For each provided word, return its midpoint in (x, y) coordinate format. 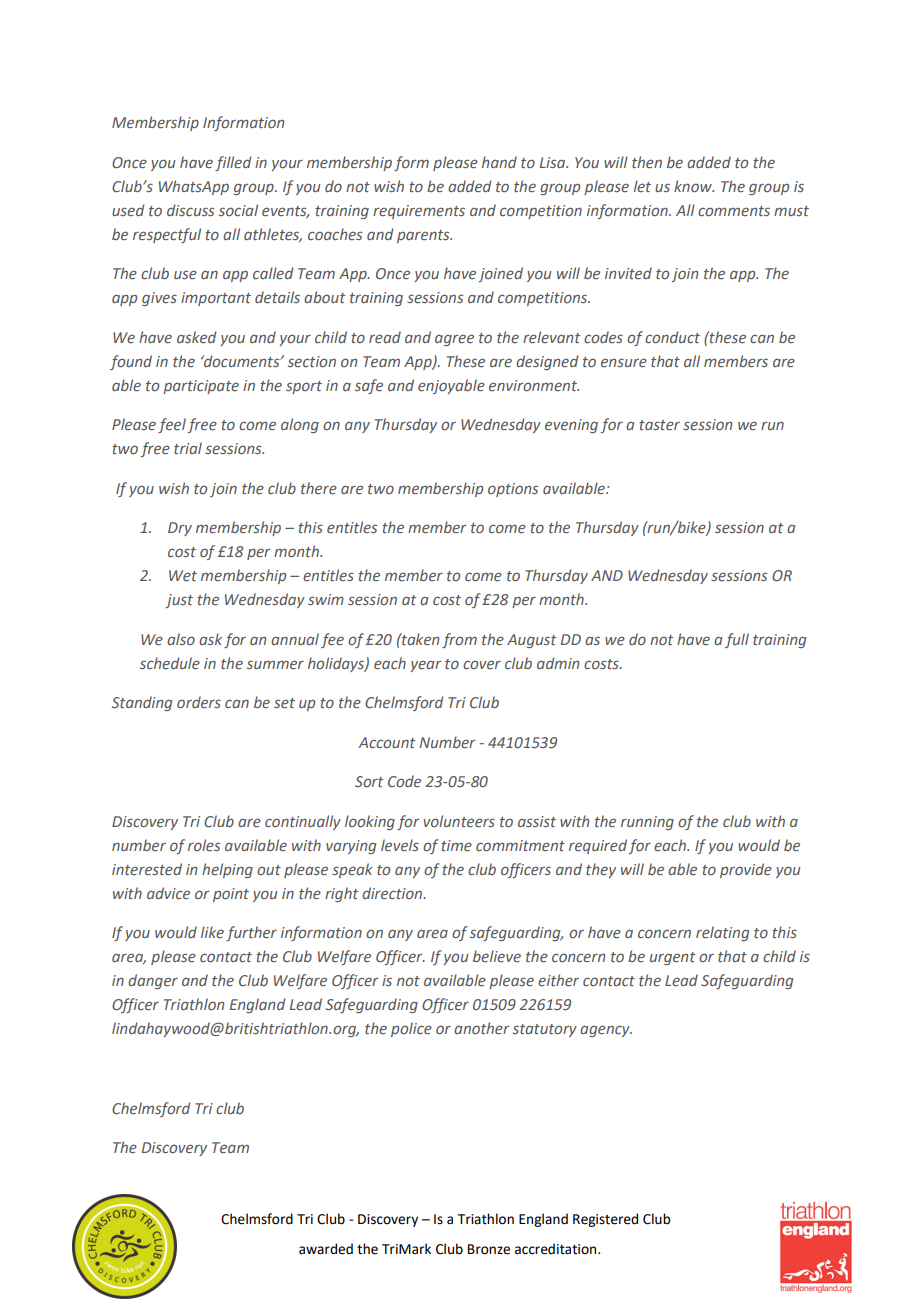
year (426, 666)
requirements (419, 212)
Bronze (489, 1249)
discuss (190, 210)
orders (199, 702)
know (694, 186)
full (737, 640)
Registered (605, 1220)
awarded (326, 1249)
